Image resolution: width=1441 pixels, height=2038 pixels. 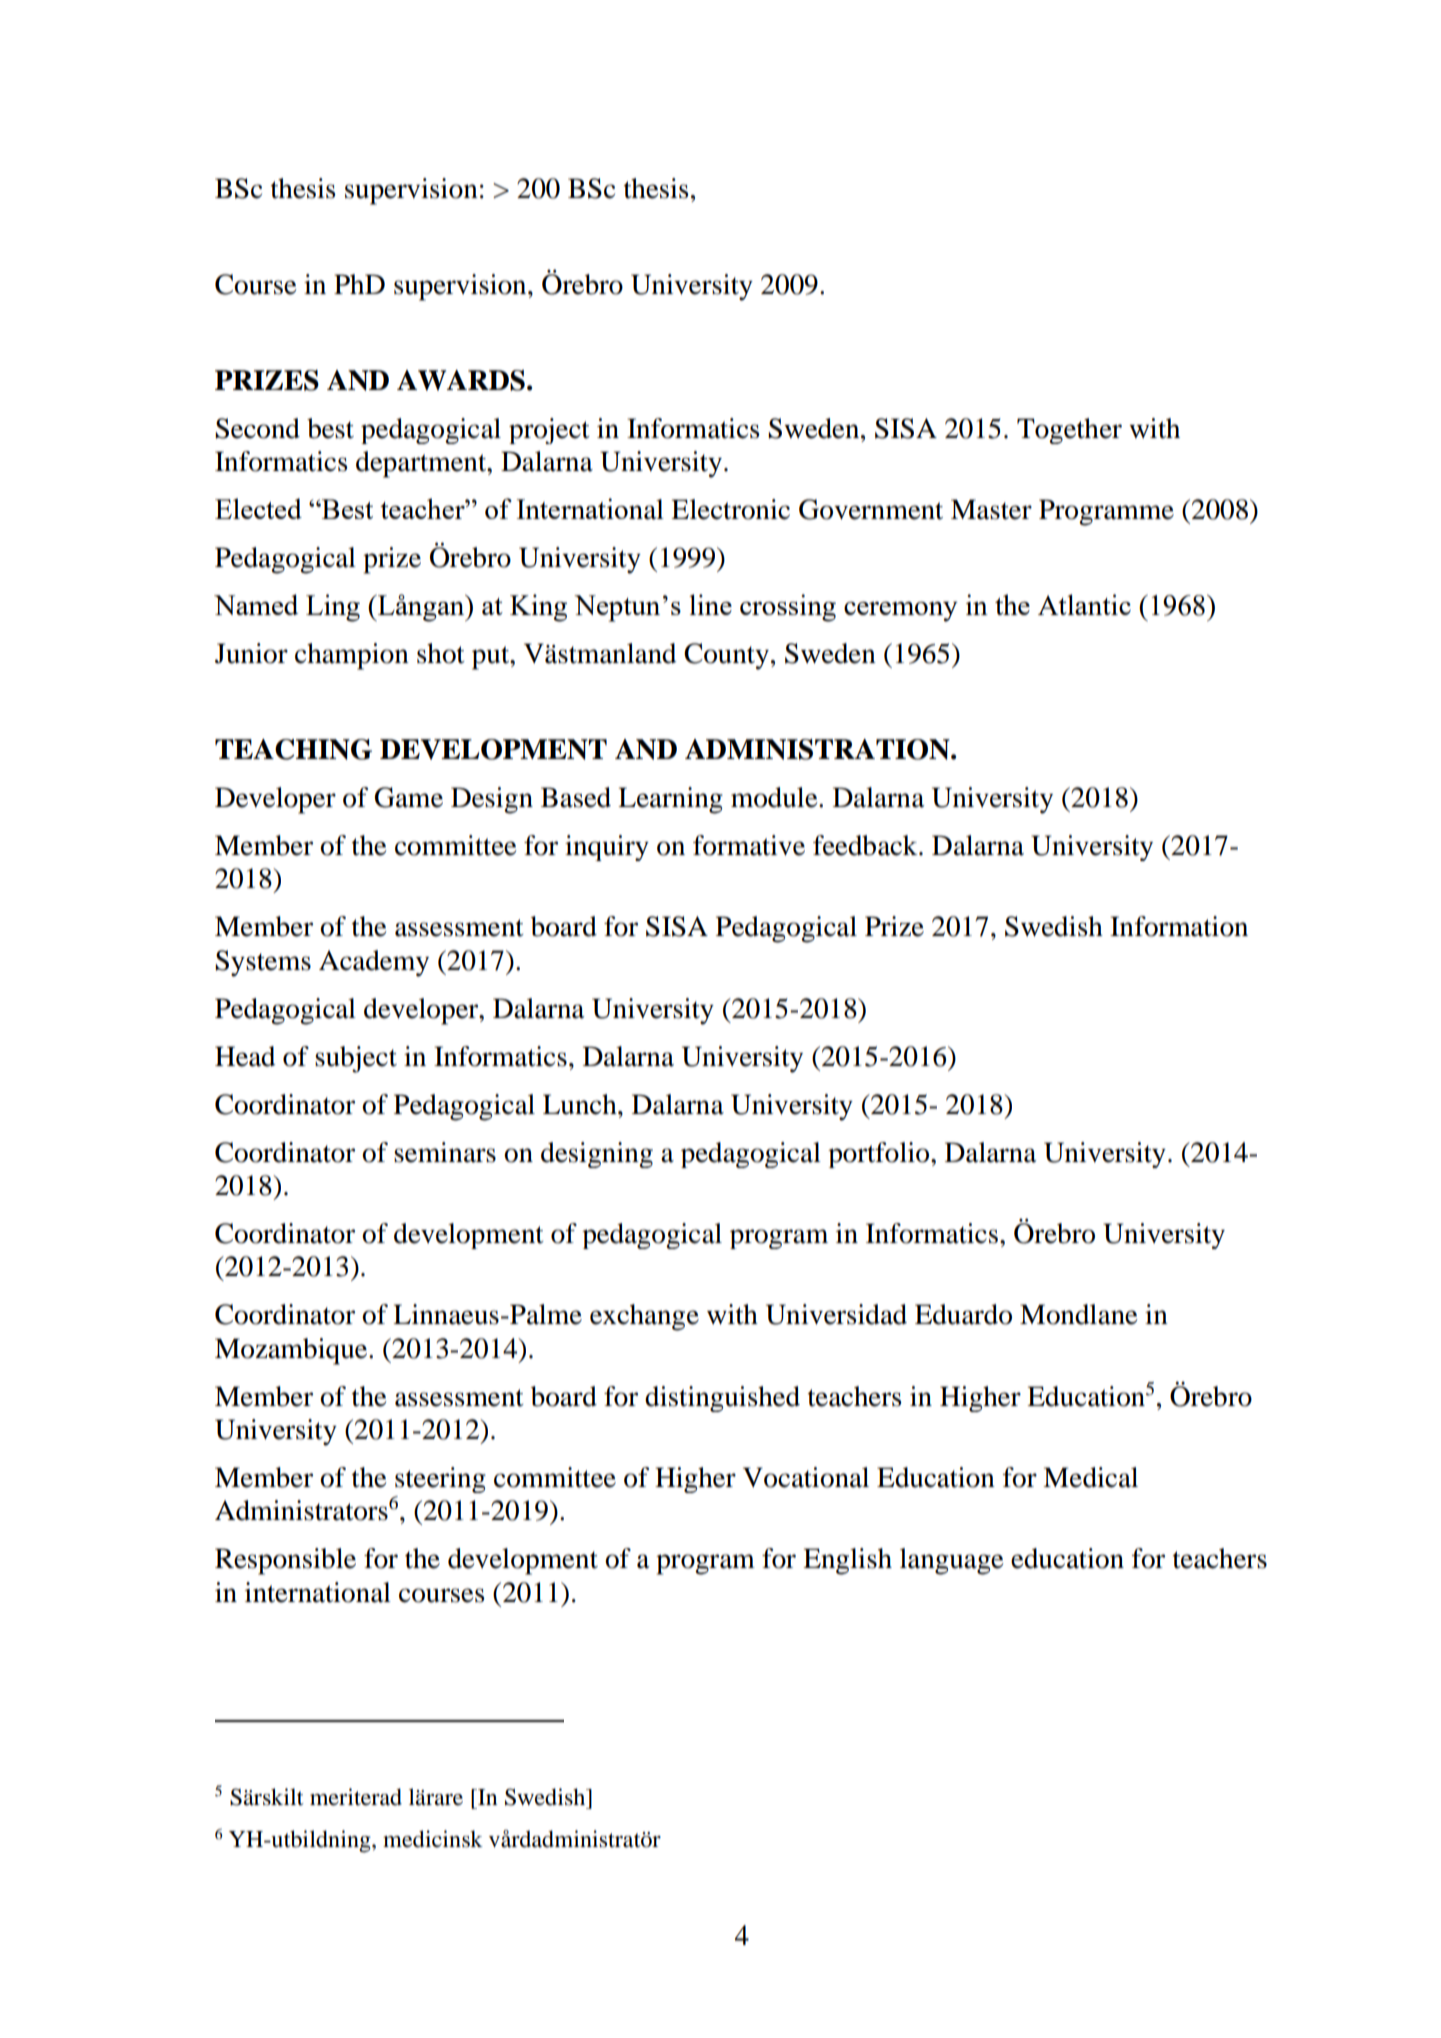 What do you see at coordinates (749, 845) in the screenshot?
I see `formative` at bounding box center [749, 845].
